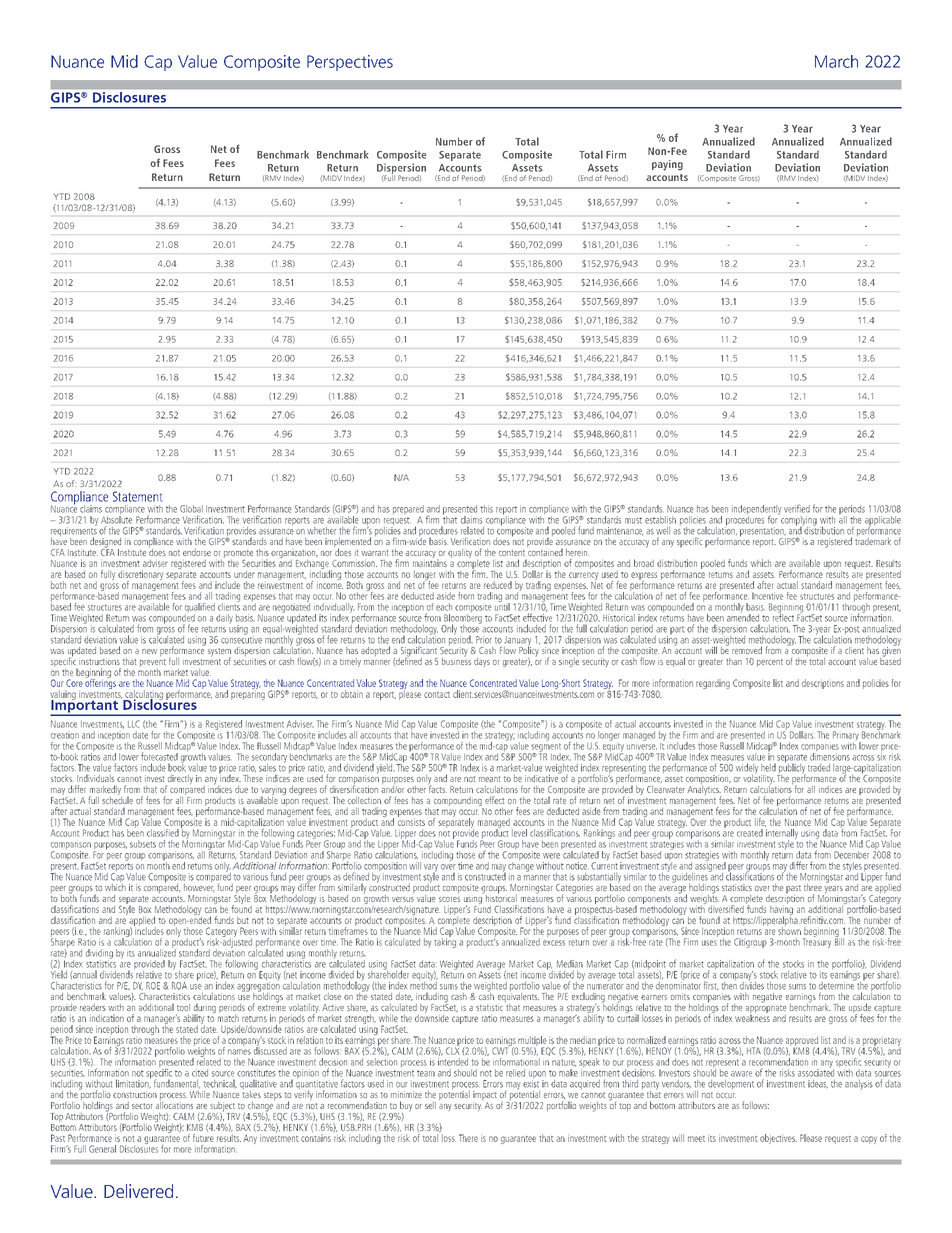  What do you see at coordinates (797, 508) in the screenshot?
I see `verified` at bounding box center [797, 508].
